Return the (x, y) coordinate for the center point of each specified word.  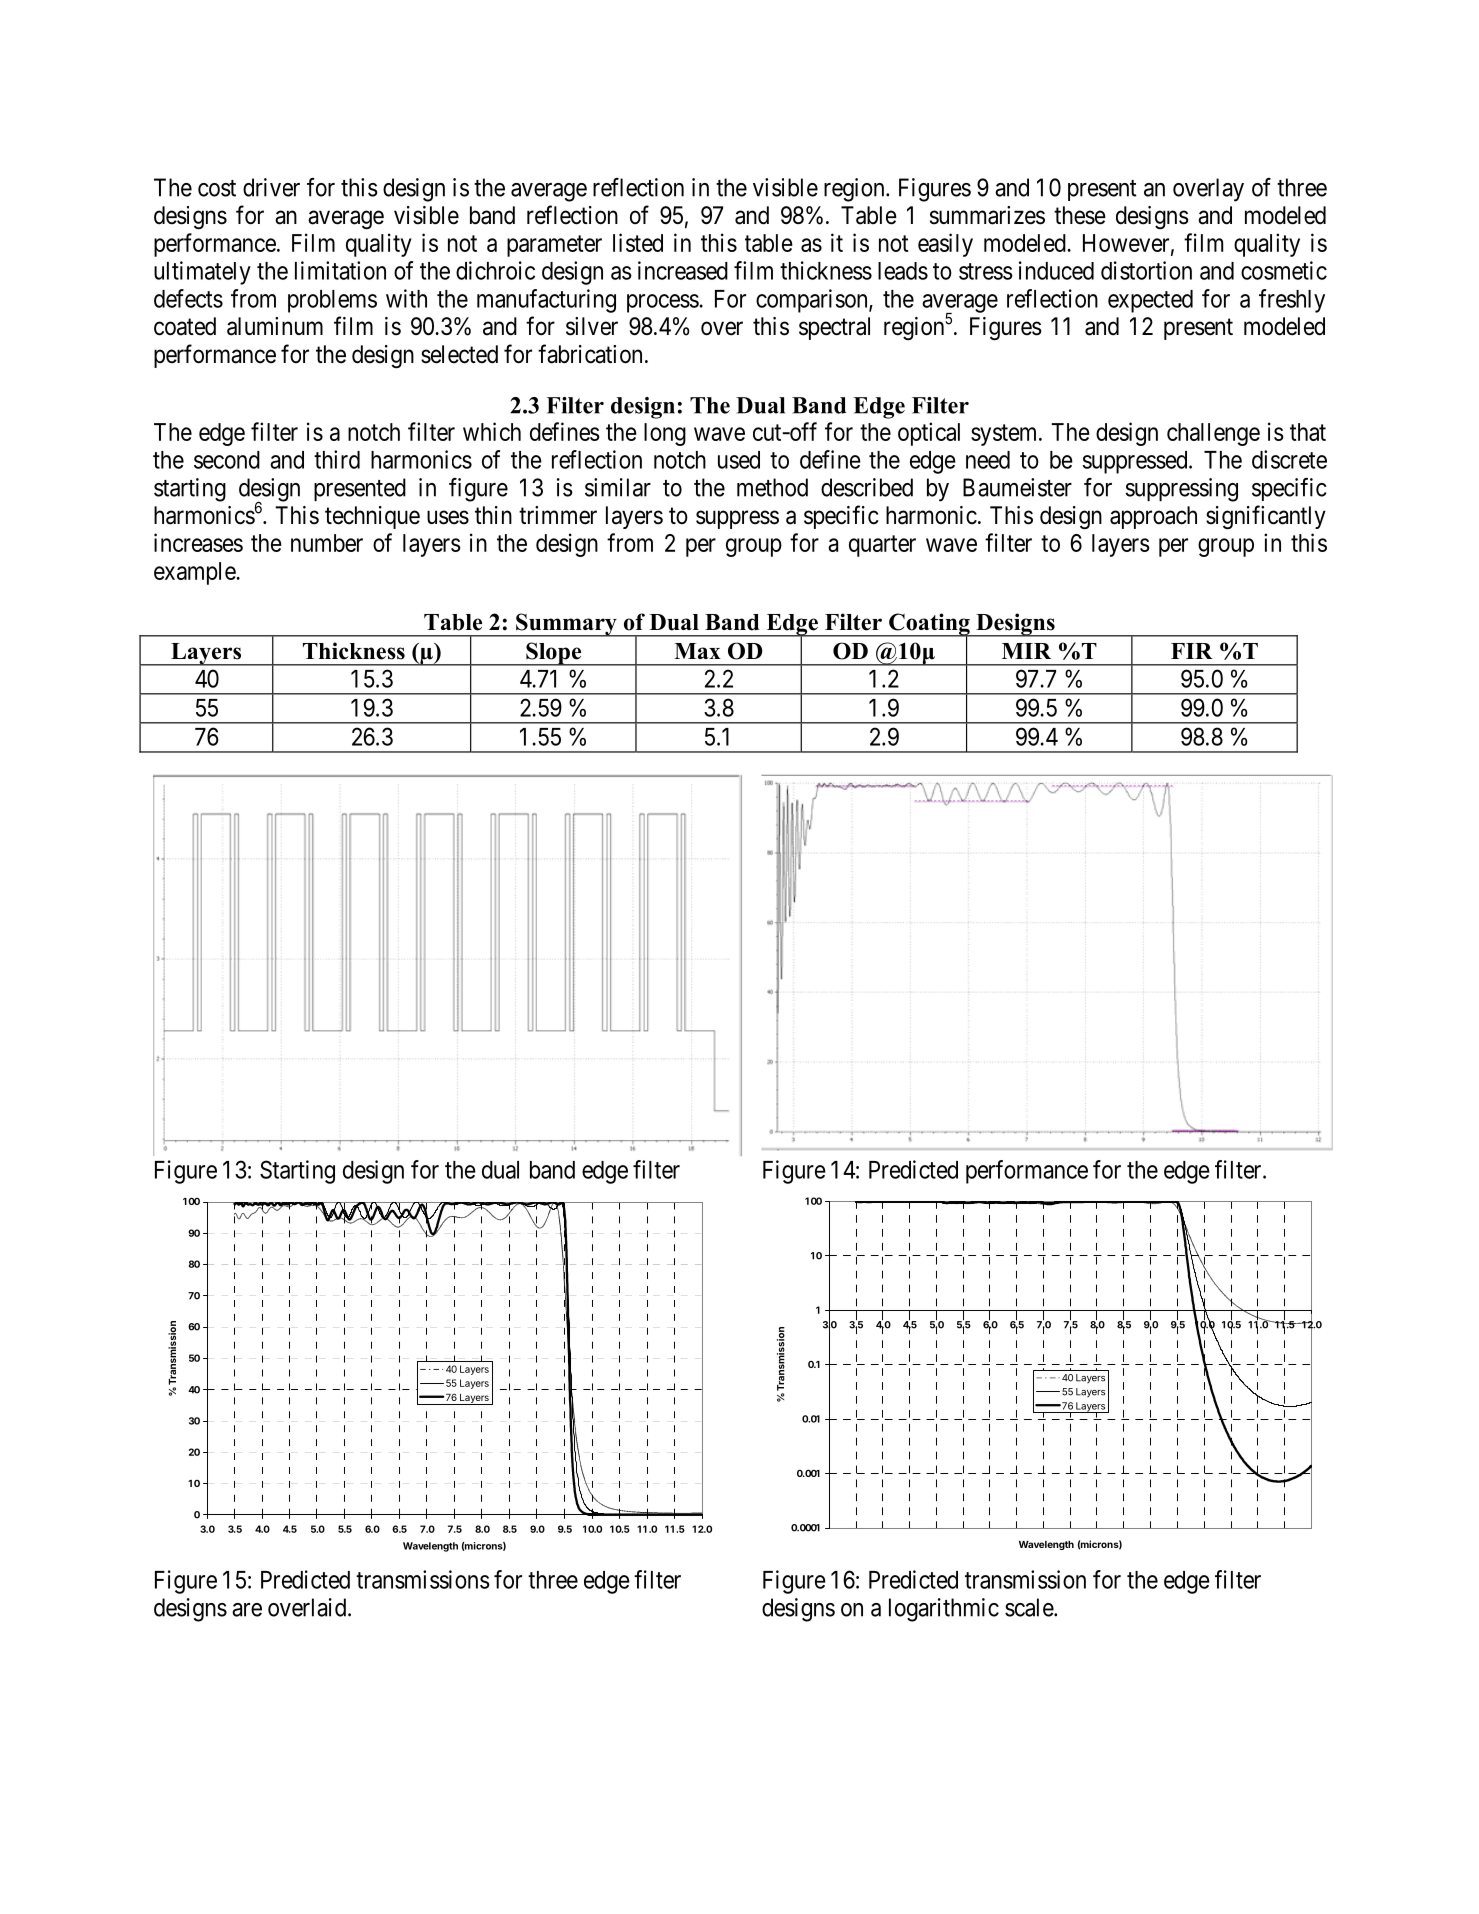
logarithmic (944, 1610)
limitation (340, 270)
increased (683, 270)
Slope (554, 654)
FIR (1192, 651)
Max (697, 651)
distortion (1146, 270)
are (247, 1610)
